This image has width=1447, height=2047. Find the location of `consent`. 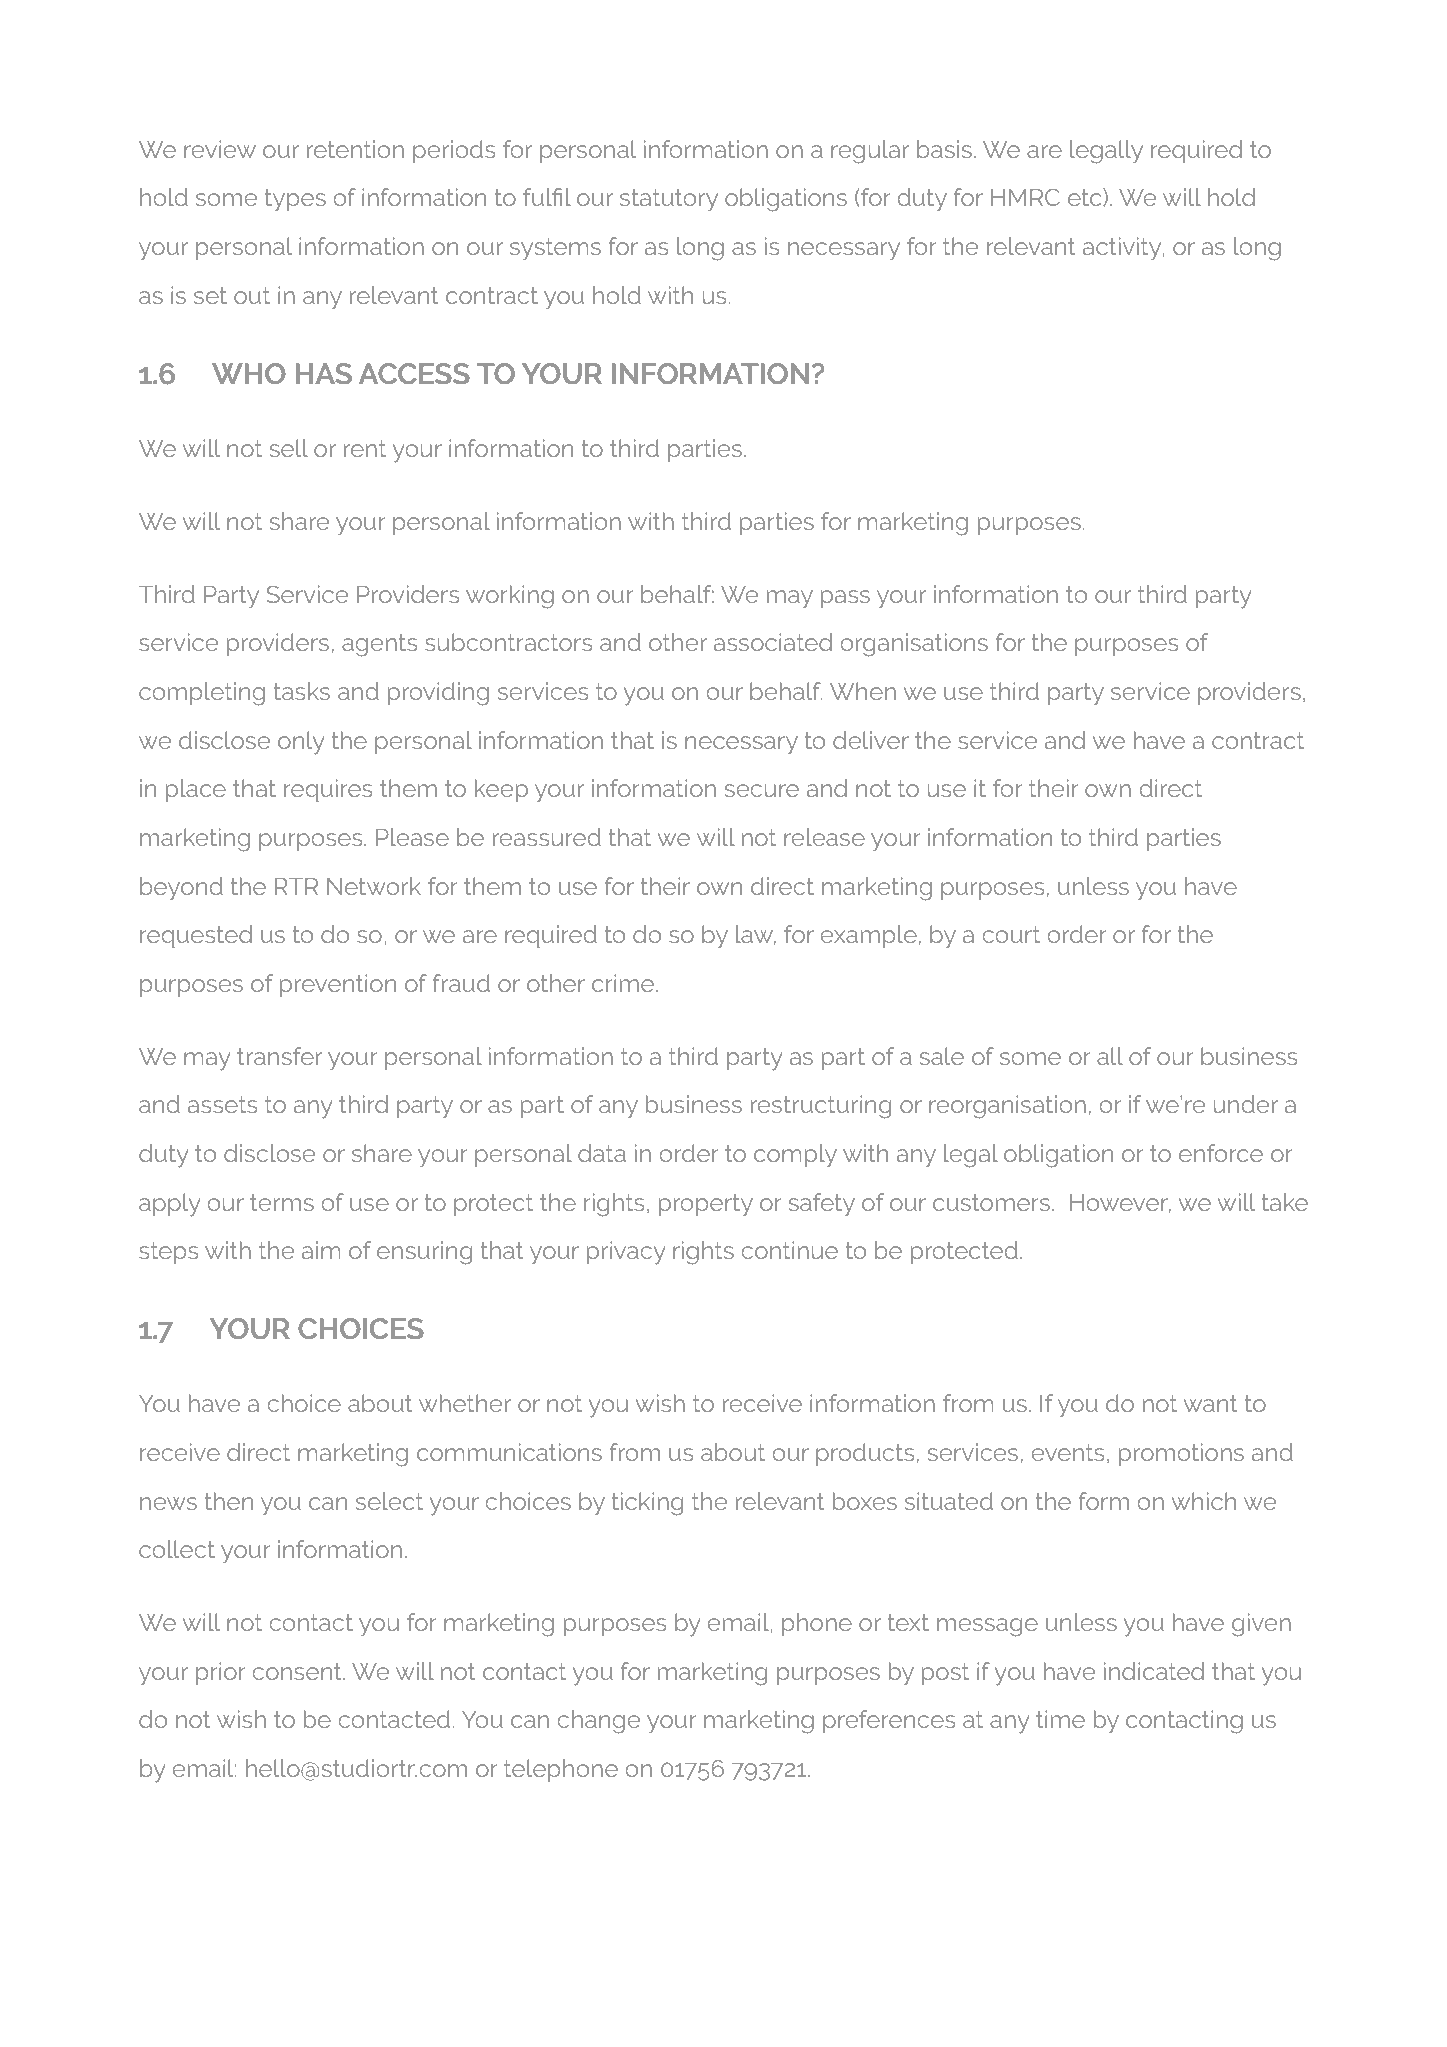

consent is located at coordinates (298, 1671).
